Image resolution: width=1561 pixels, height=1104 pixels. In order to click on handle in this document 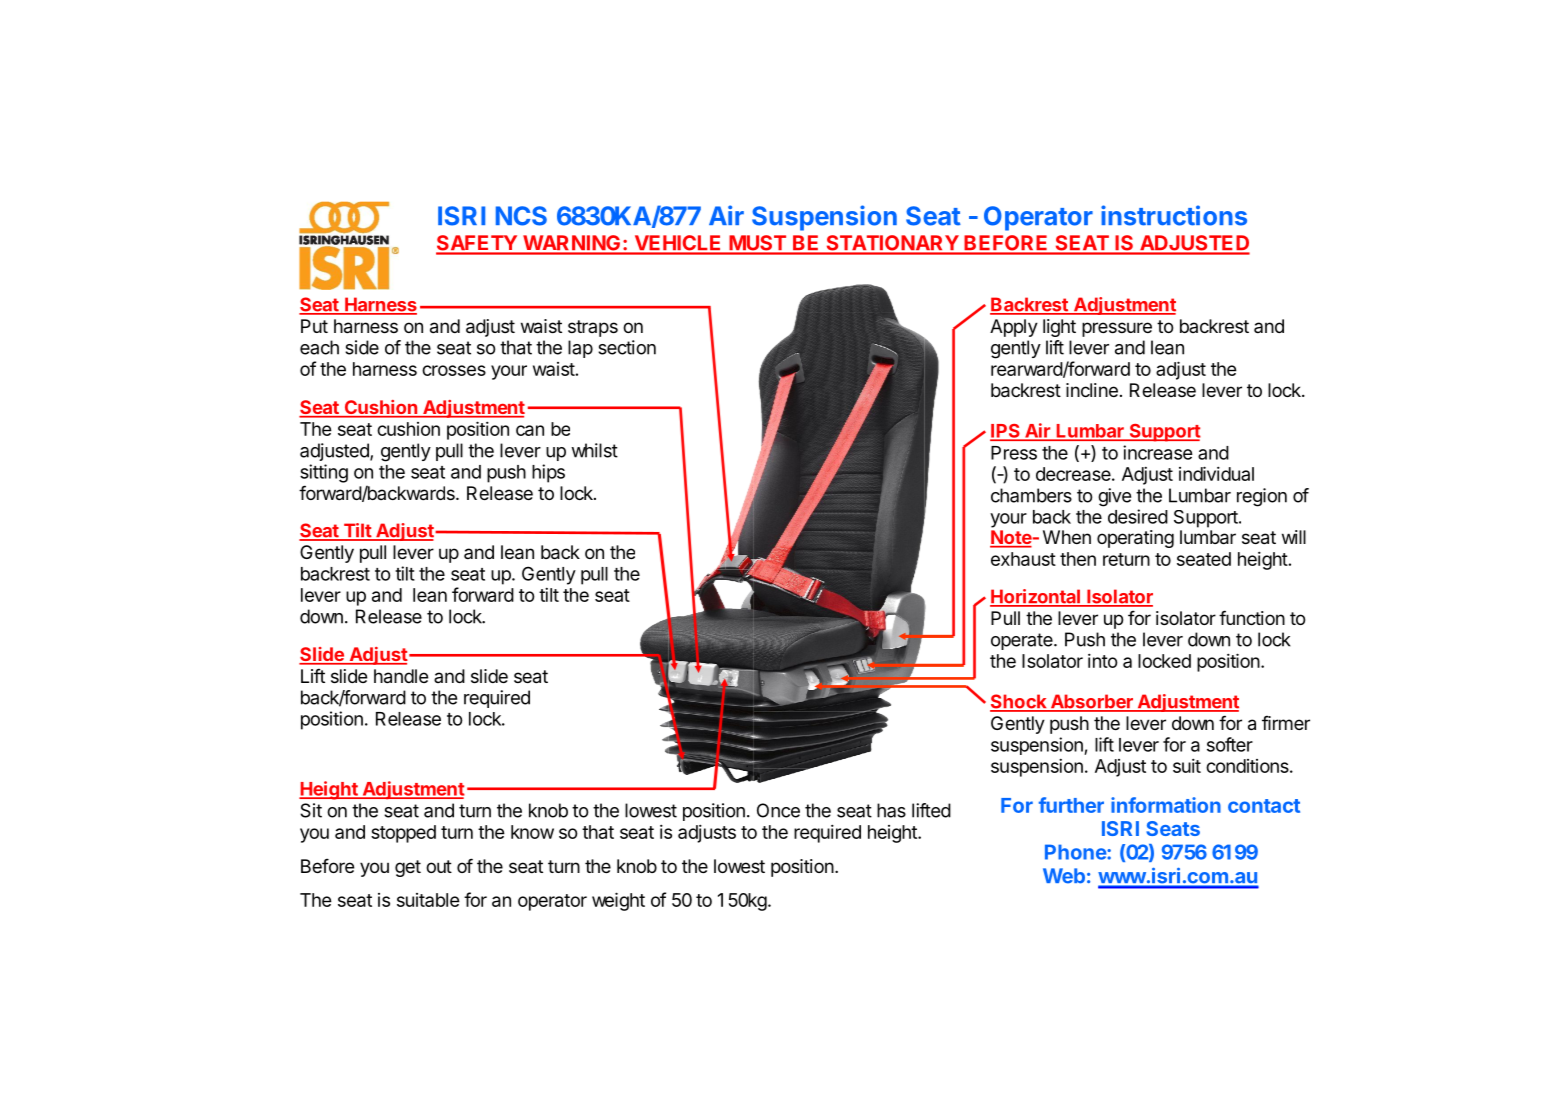, I will do `click(401, 676)`.
